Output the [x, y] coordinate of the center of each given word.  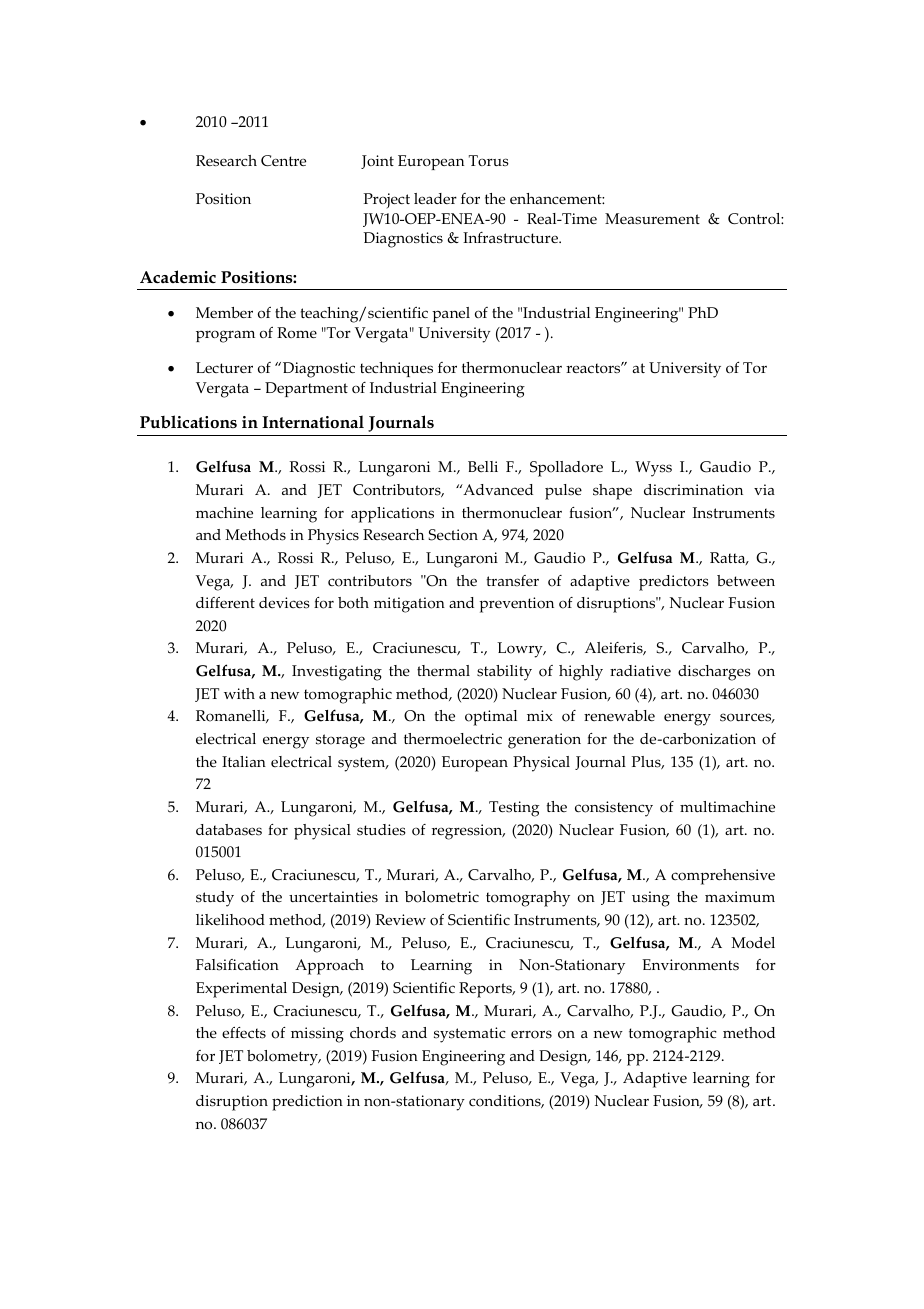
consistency [614, 809]
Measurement [652, 218]
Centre [283, 160]
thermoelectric [453, 739]
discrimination [693, 490]
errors [531, 1034]
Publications [188, 422]
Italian [244, 761]
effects [244, 1033]
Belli [483, 467]
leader [435, 198]
